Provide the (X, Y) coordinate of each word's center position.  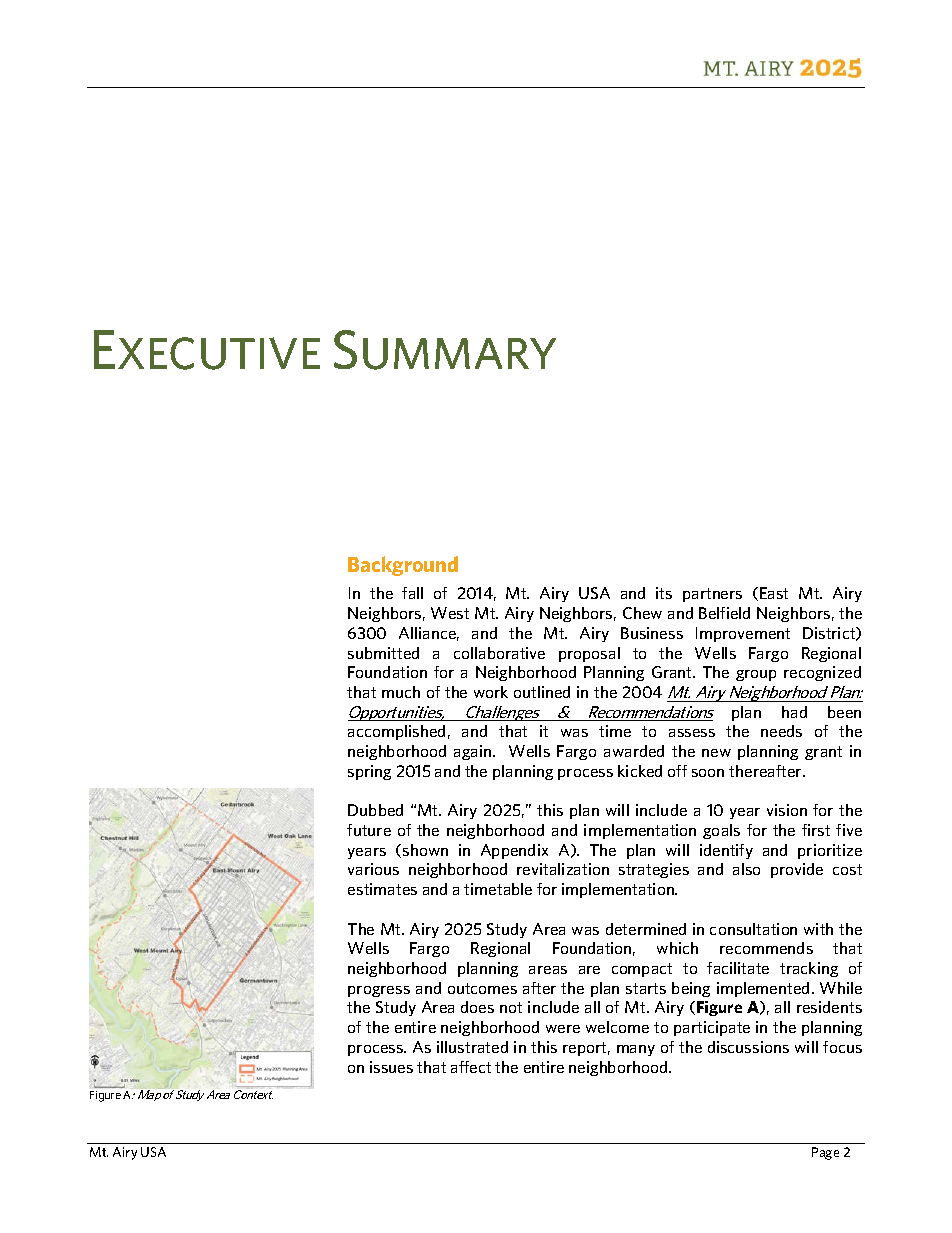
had (794, 712)
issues (391, 1067)
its (664, 593)
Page (825, 1153)
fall (412, 593)
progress (379, 991)
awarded (634, 751)
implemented (763, 989)
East (774, 593)
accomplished (396, 732)
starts (646, 988)
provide (797, 870)
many (636, 1050)
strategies (654, 870)
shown (425, 850)
